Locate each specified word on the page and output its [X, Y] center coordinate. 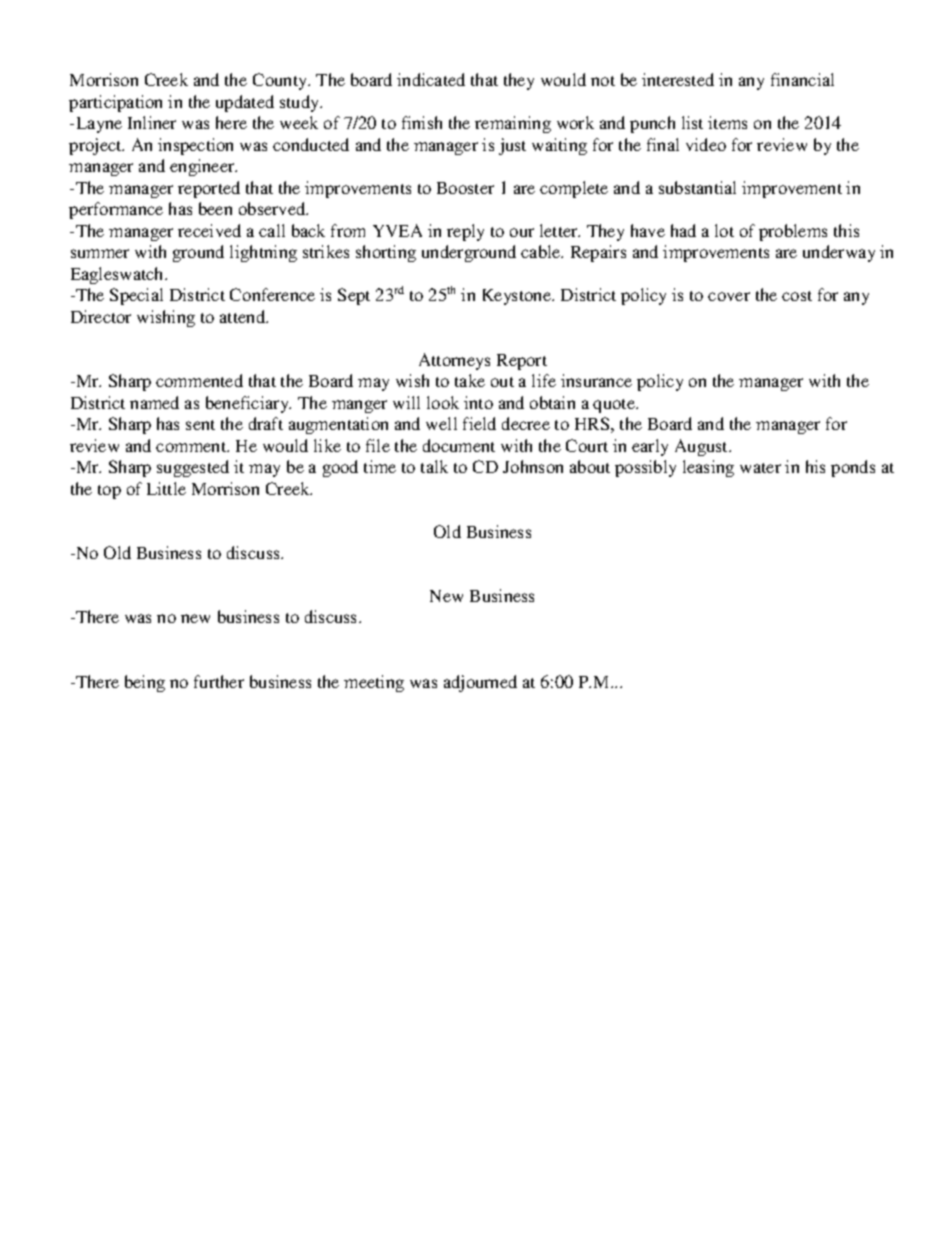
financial [802, 79]
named [154, 402]
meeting [374, 683]
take [470, 380]
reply [465, 232]
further [219, 681]
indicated [431, 79]
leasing [708, 468]
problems [793, 232]
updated [245, 103]
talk [434, 466]
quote [615, 406]
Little [166, 488]
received [209, 230]
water [760, 468]
